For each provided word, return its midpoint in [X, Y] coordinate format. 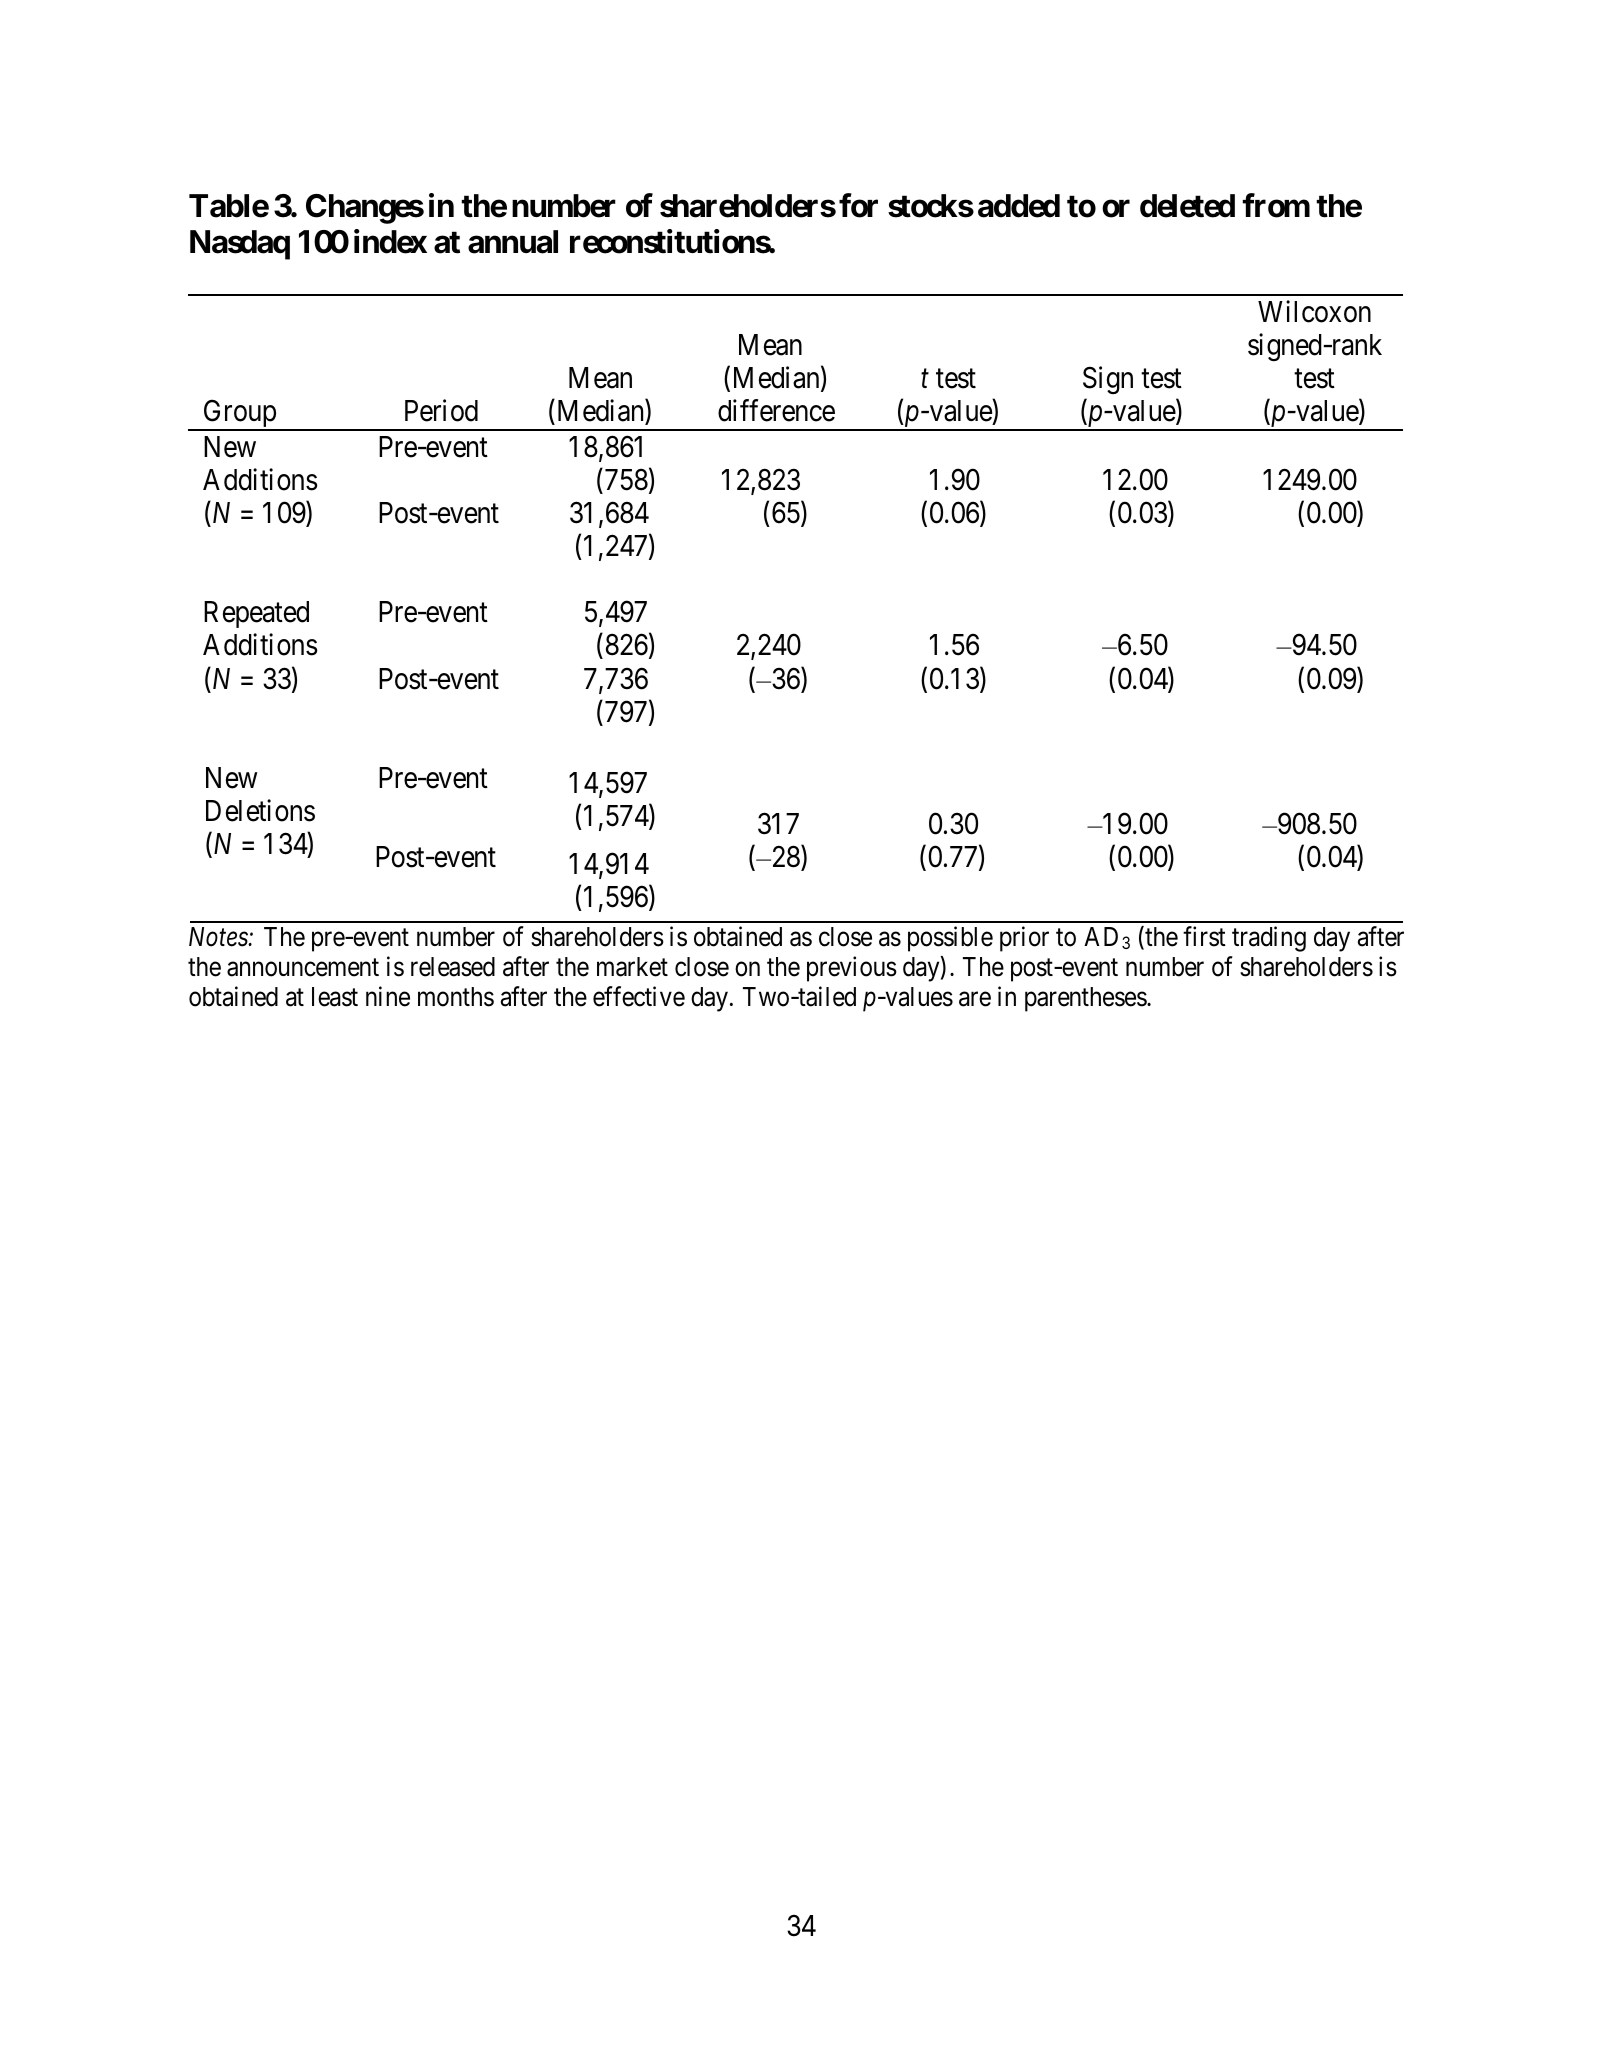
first [1204, 936]
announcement [303, 968]
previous [852, 969]
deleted [1187, 206]
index [390, 241]
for [858, 205]
